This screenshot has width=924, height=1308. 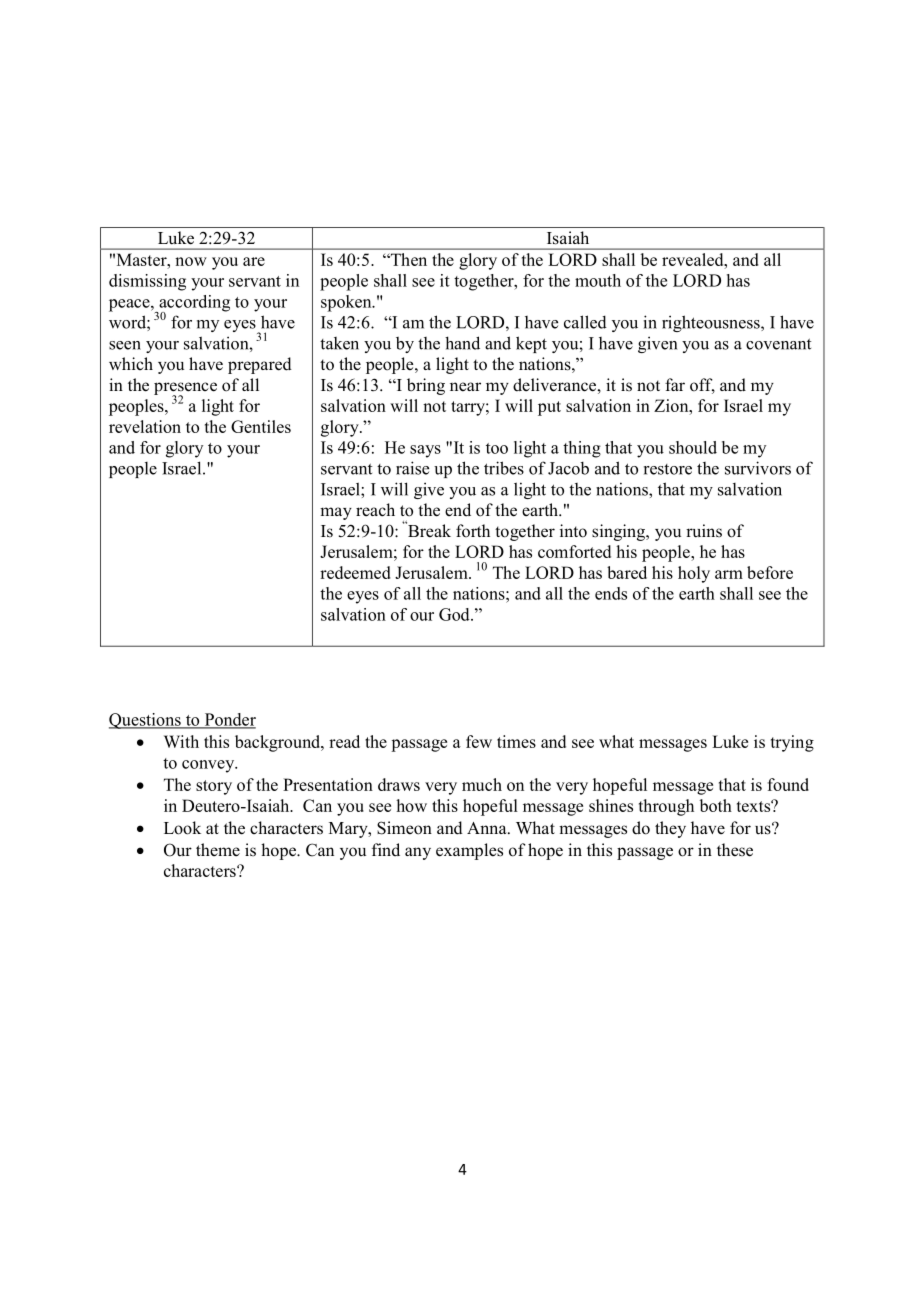 What do you see at coordinates (355, 572) in the screenshot?
I see `redeemed` at bounding box center [355, 572].
